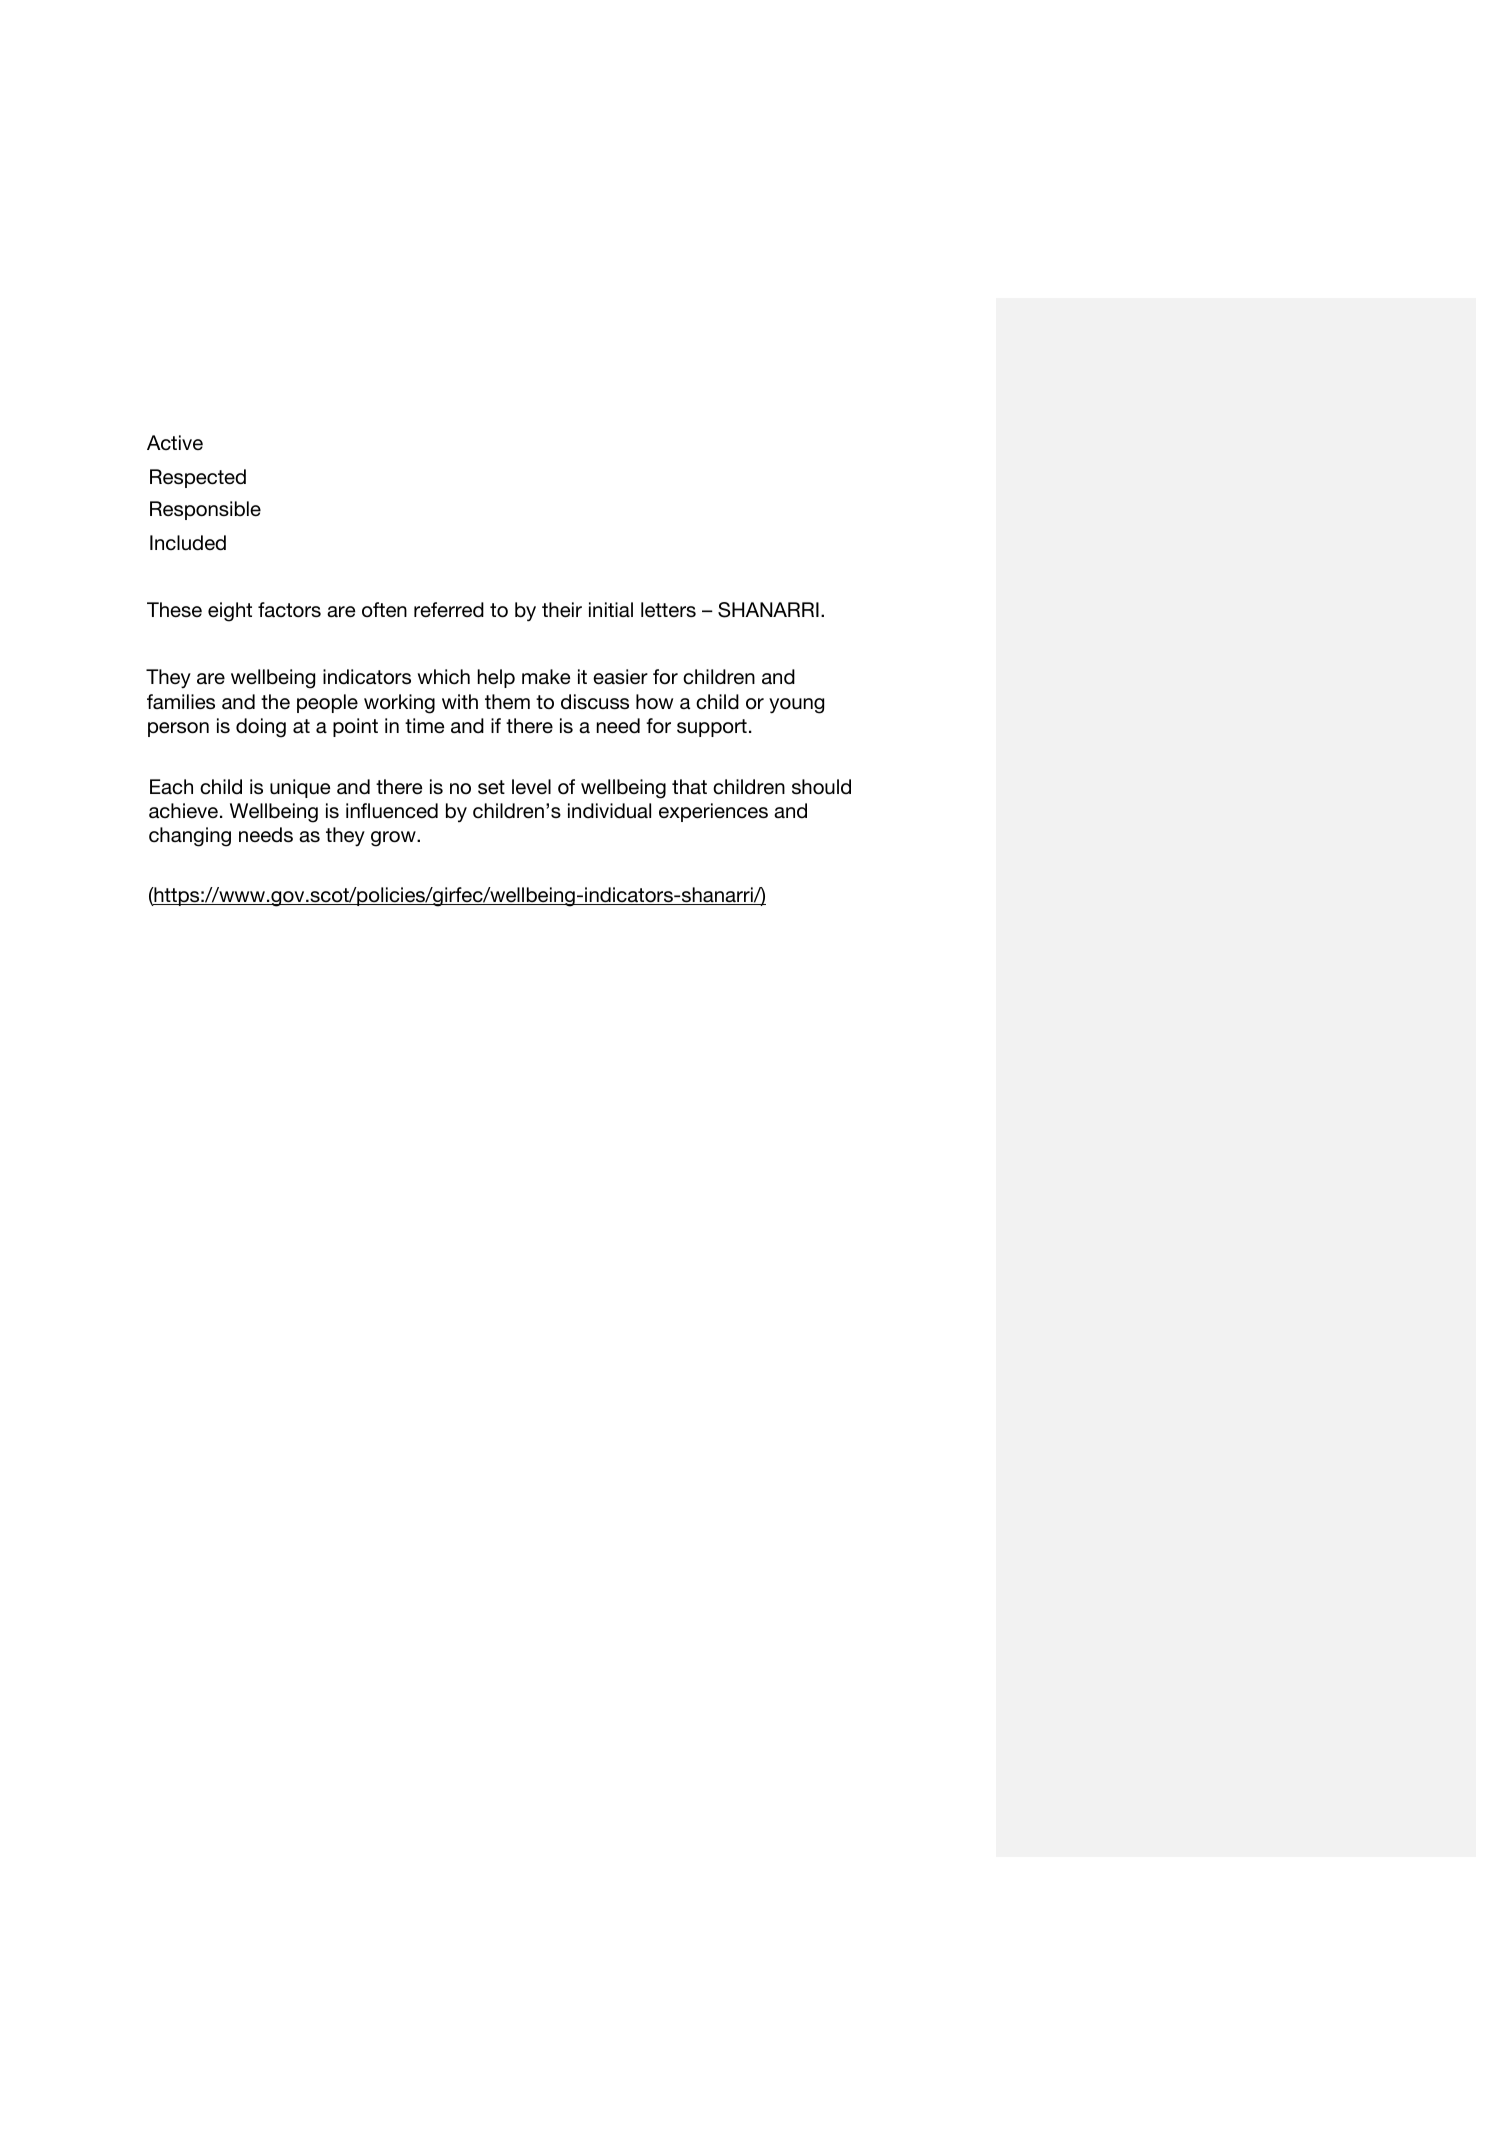  I want to click on factors, so click(289, 610).
